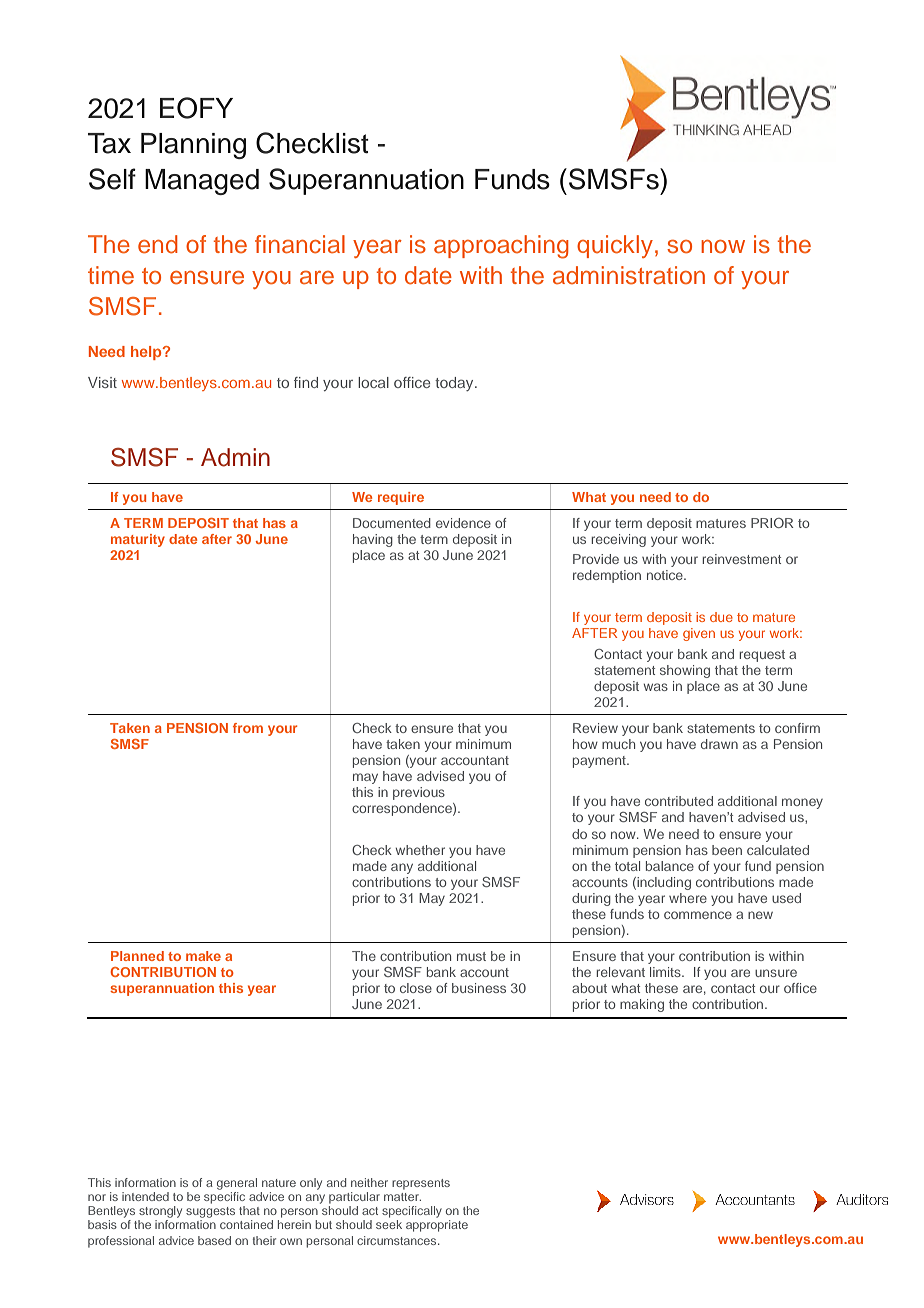  What do you see at coordinates (419, 793) in the screenshot?
I see `previous` at bounding box center [419, 793].
